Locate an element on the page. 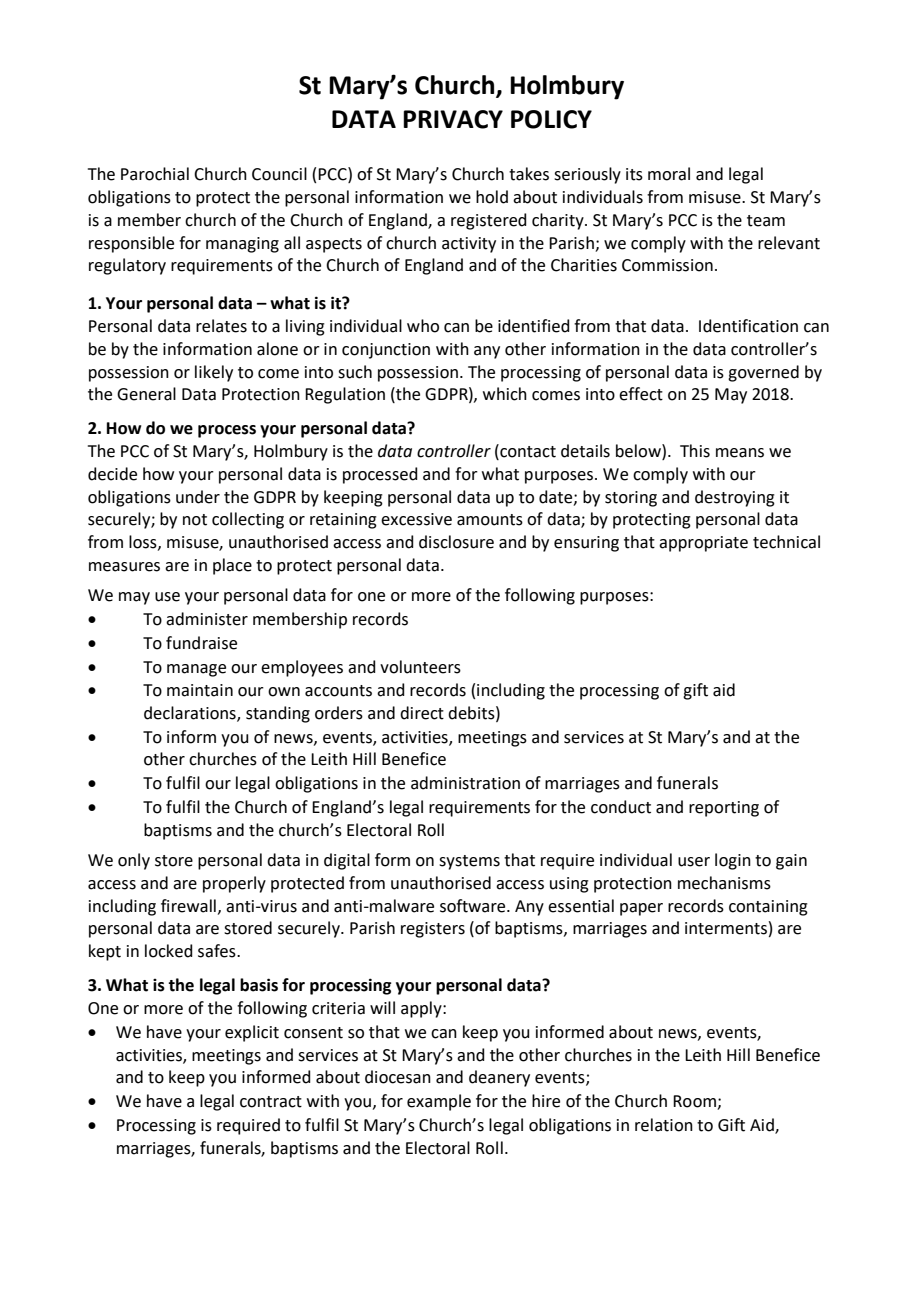  Parochial is located at coordinates (155, 174).
